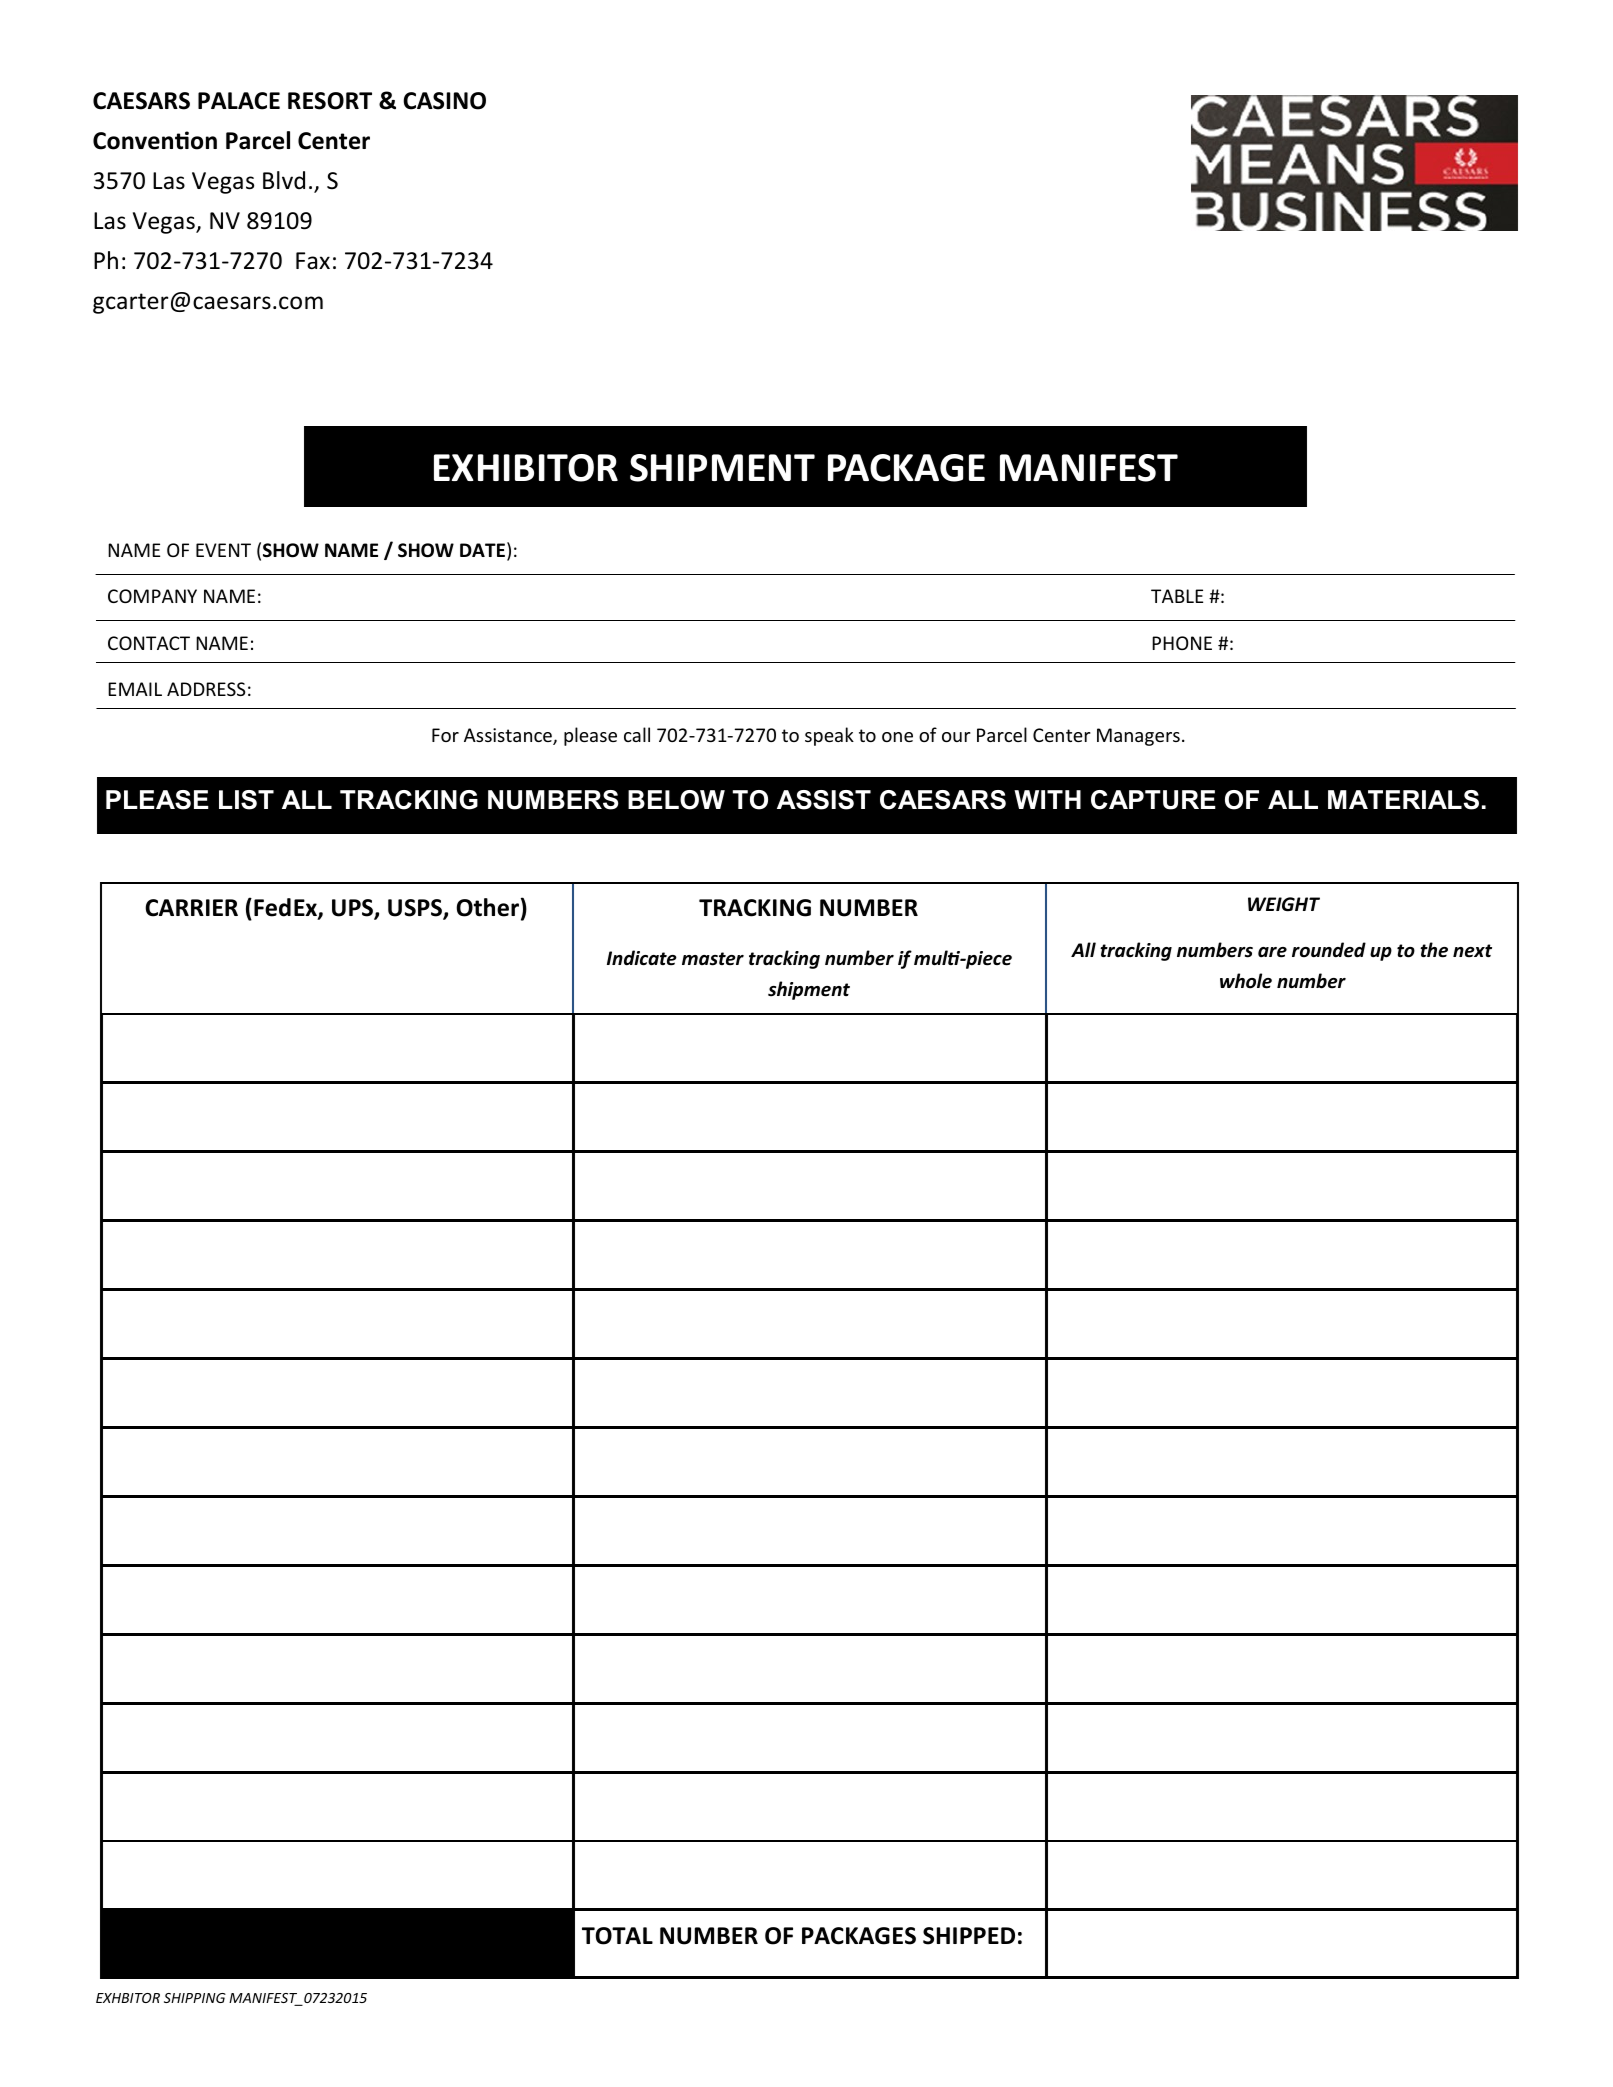 Image resolution: width=1613 pixels, height=2087 pixels. What do you see at coordinates (353, 909) in the screenshot?
I see `UPS` at bounding box center [353, 909].
